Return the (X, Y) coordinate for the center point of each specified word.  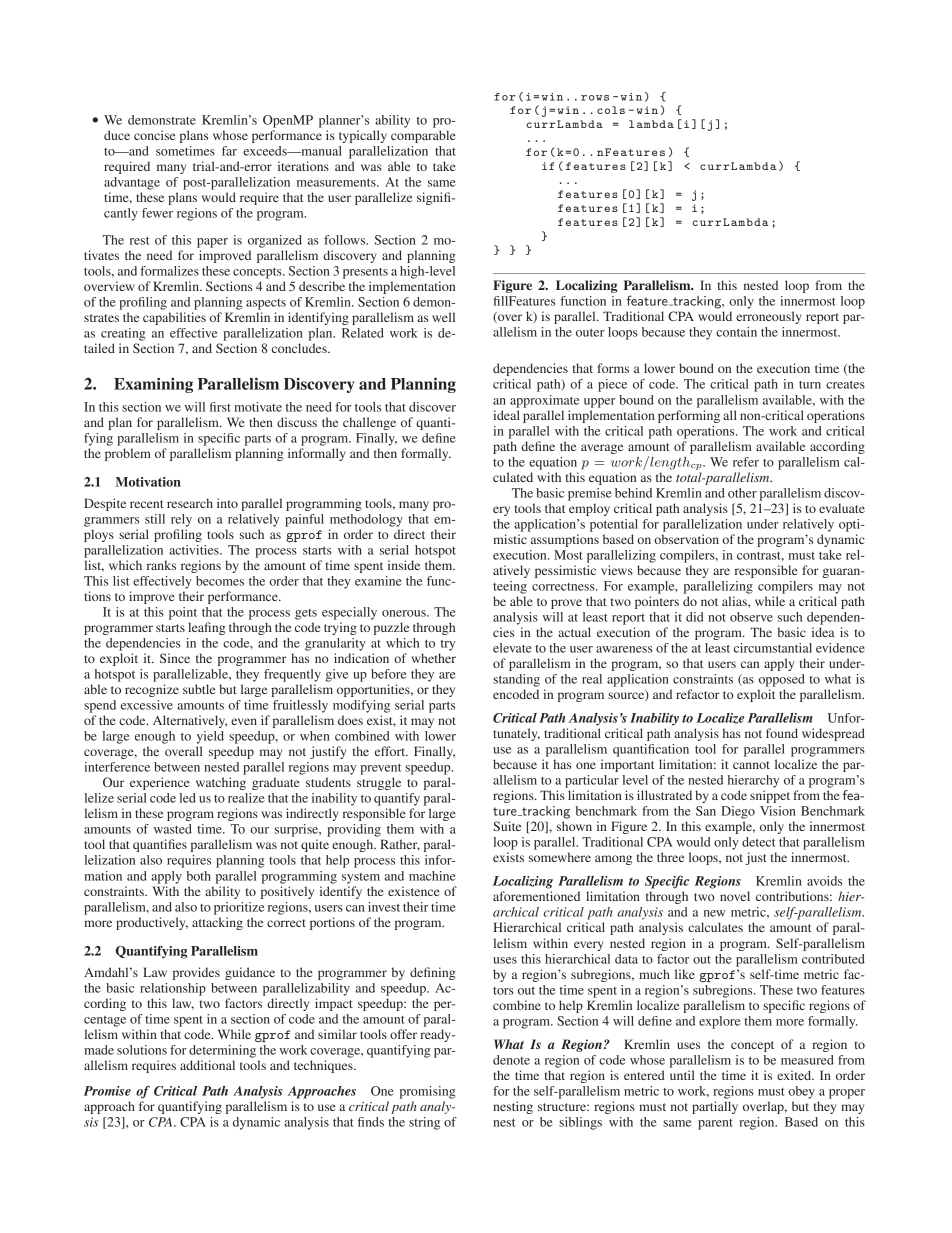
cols (611, 110)
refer (746, 462)
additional (207, 1065)
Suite (507, 826)
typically (363, 136)
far (229, 151)
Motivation (148, 482)
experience (160, 783)
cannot (751, 765)
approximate (544, 401)
